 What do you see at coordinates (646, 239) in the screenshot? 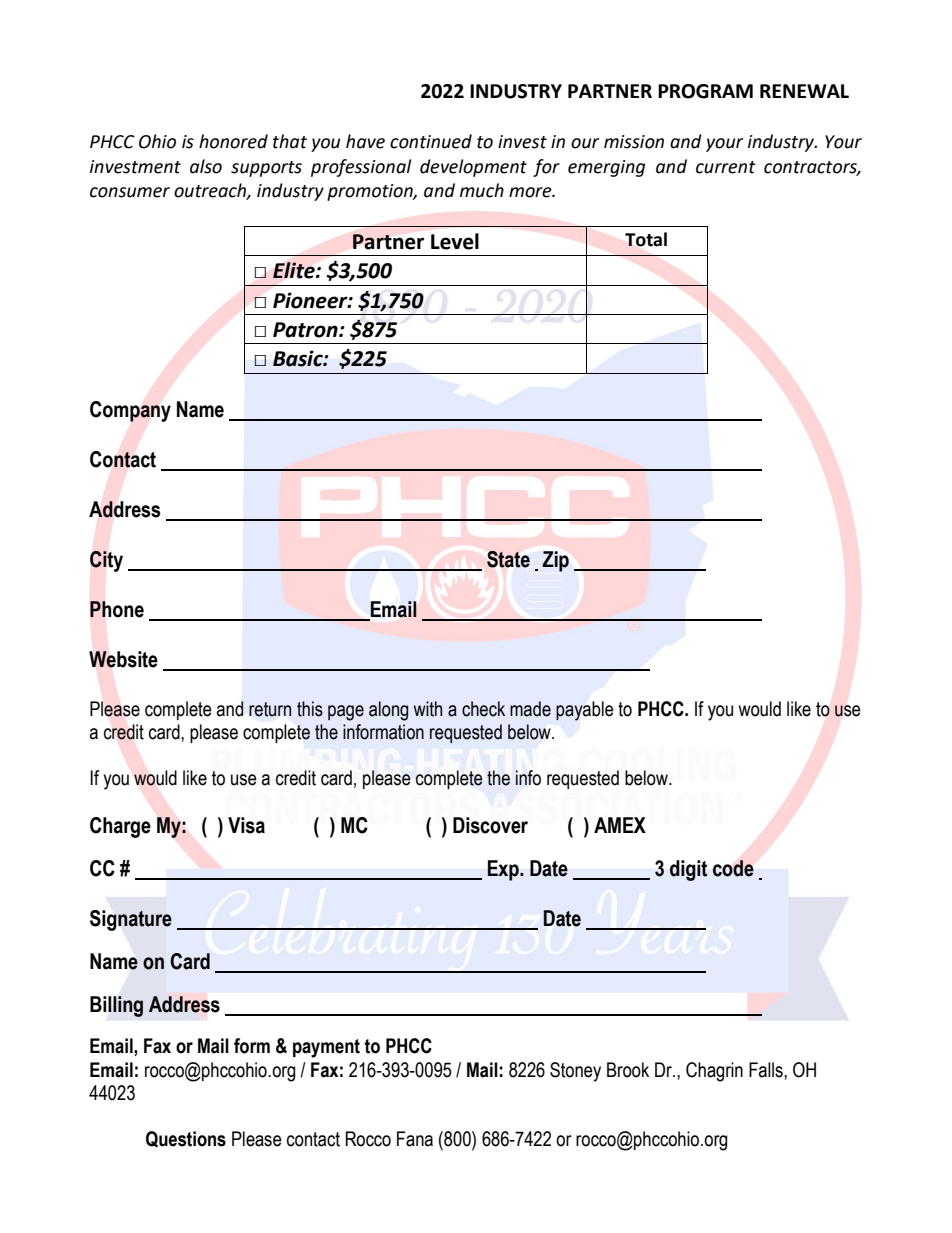
I see `Total` at bounding box center [646, 239].
